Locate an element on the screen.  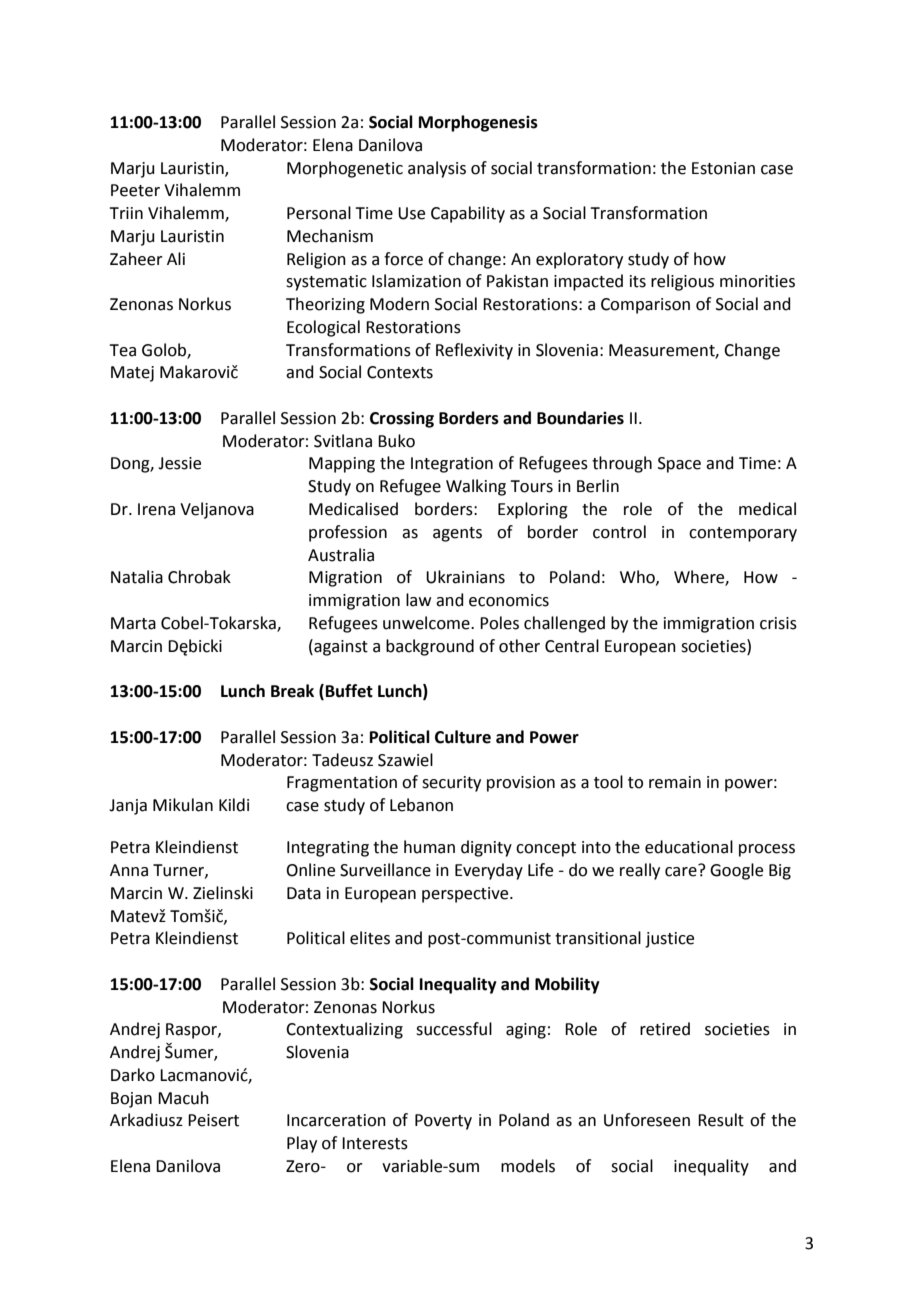
Marta is located at coordinates (133, 623).
